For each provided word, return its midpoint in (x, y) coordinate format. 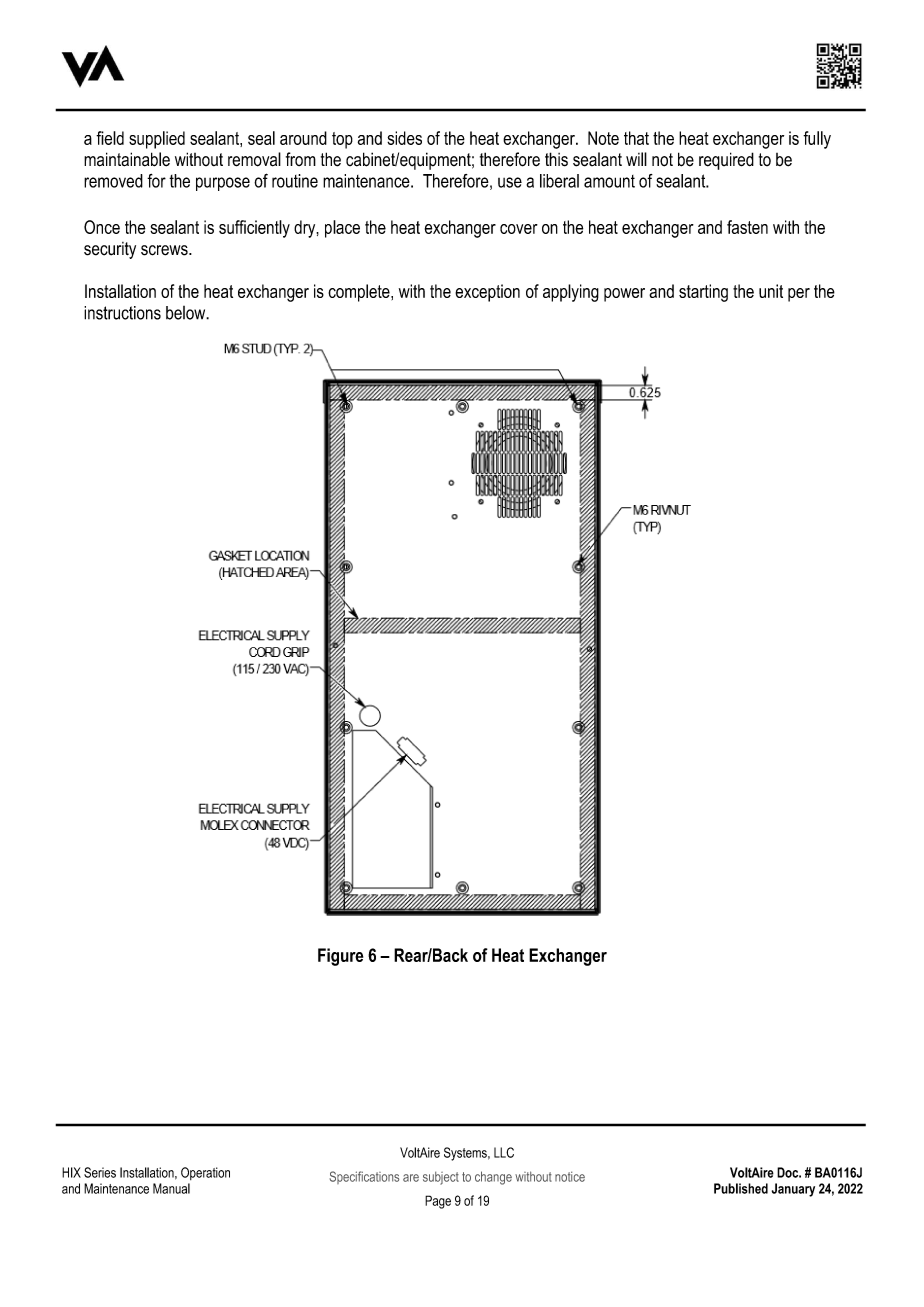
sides (404, 138)
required (726, 161)
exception (487, 293)
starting (703, 293)
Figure (340, 957)
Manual (171, 1188)
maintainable (127, 159)
